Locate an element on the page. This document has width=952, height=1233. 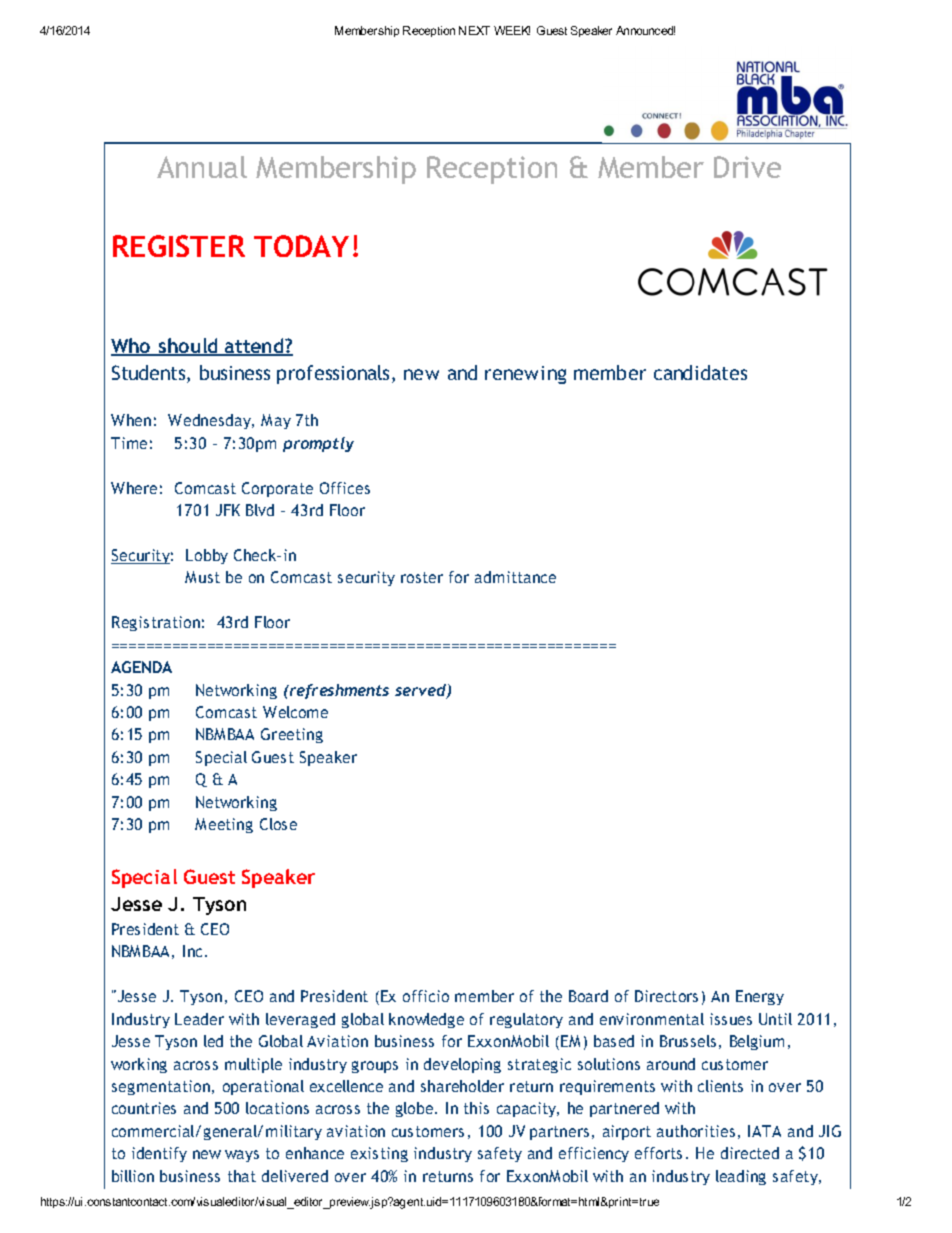
roster is located at coordinates (422, 577).
